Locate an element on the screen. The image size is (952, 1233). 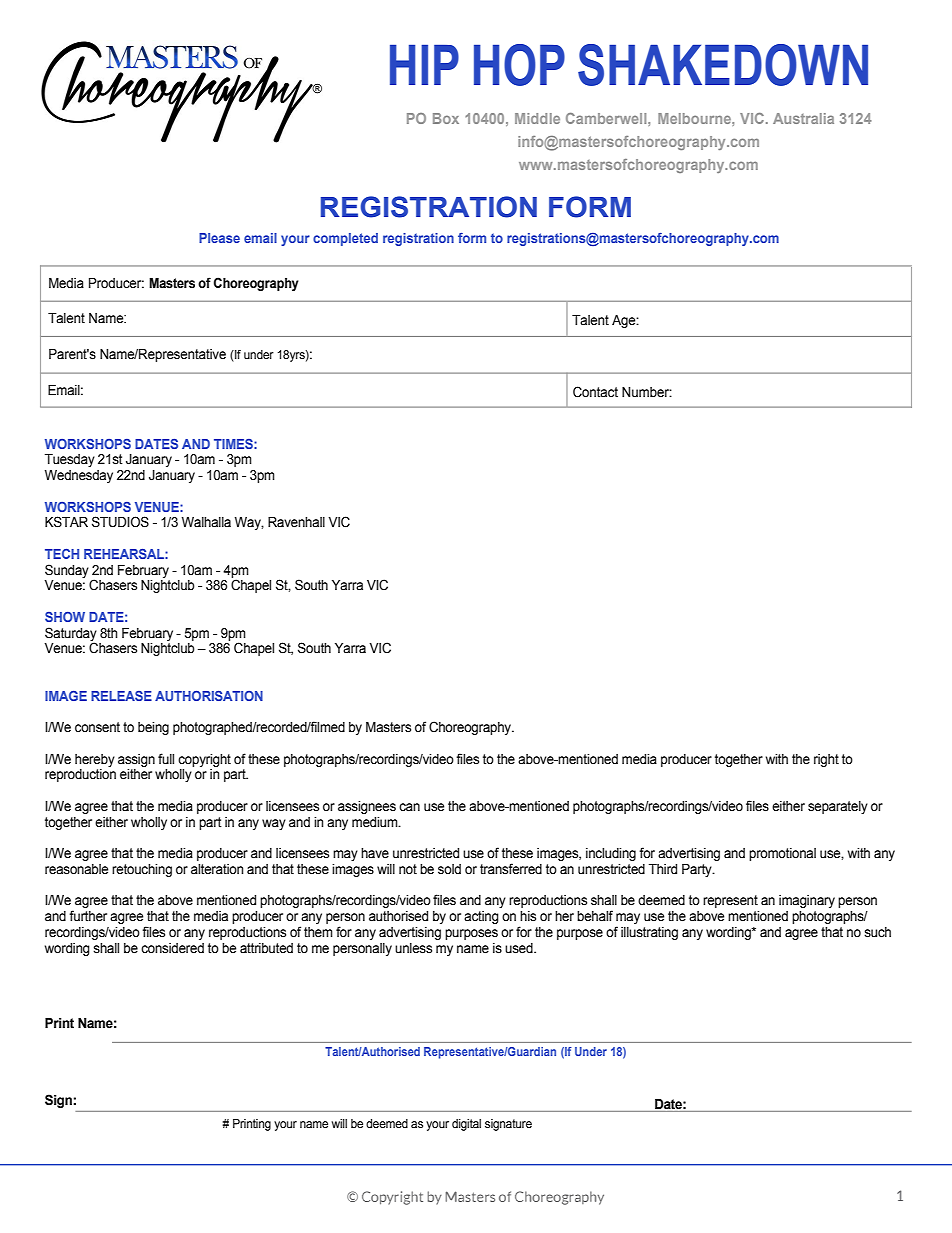
Box is located at coordinates (446, 118).
